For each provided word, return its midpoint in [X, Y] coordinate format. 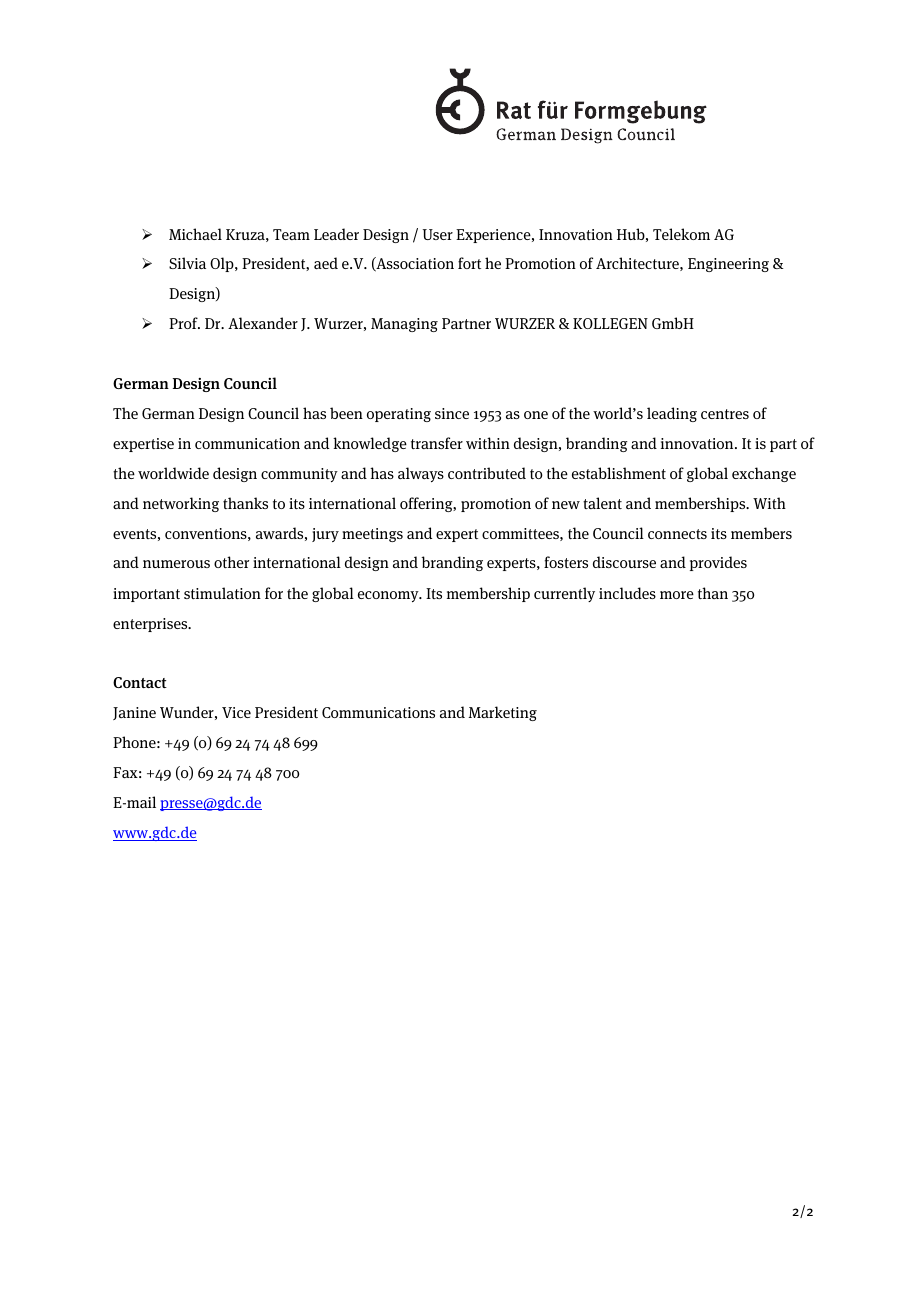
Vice [236, 712]
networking [181, 504]
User [438, 234]
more [677, 595]
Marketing [503, 713]
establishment [619, 473]
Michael [195, 234]
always [421, 474]
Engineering [728, 265]
